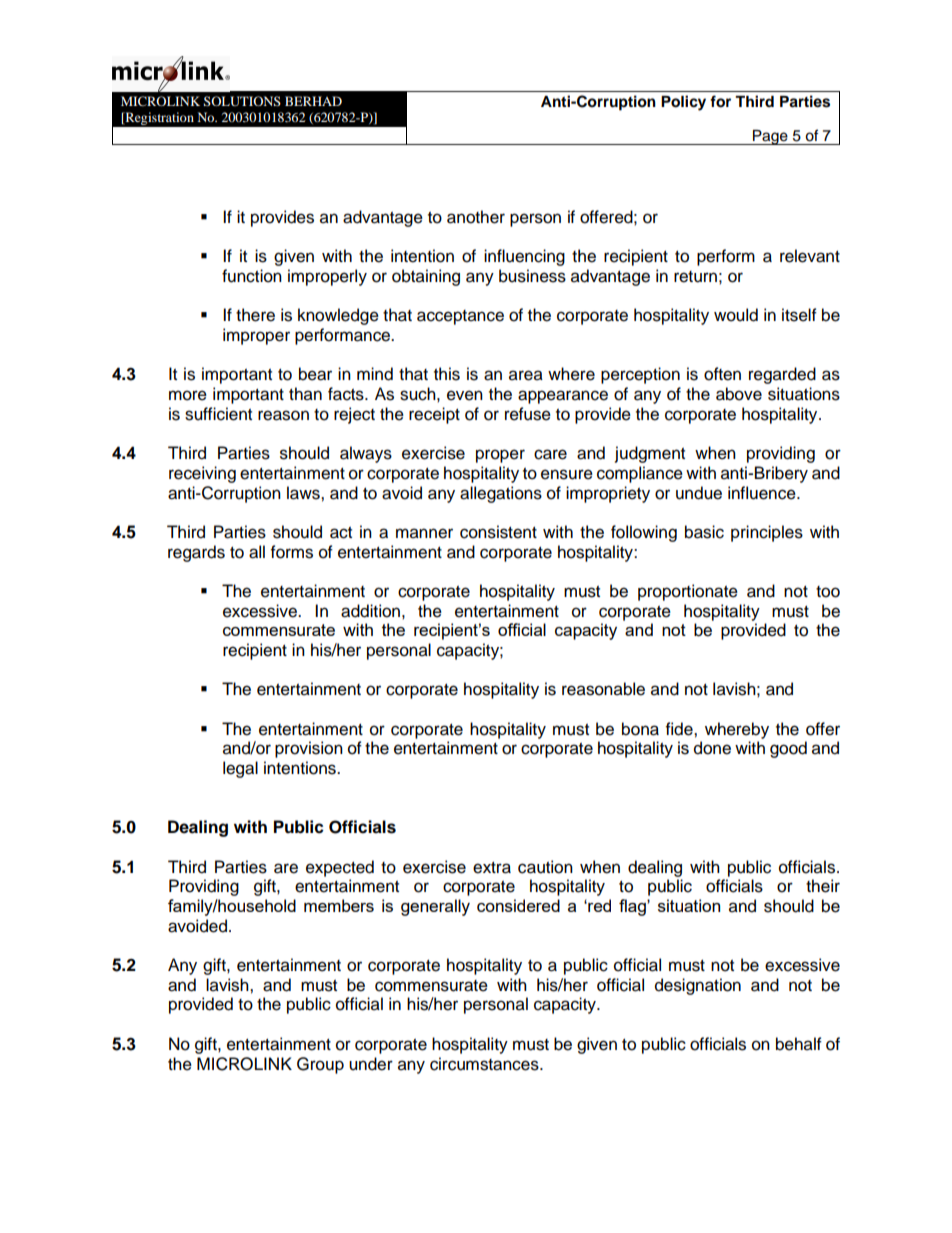 The height and width of the screenshot is (1233, 952). I want to click on behalf, so click(799, 1044).
